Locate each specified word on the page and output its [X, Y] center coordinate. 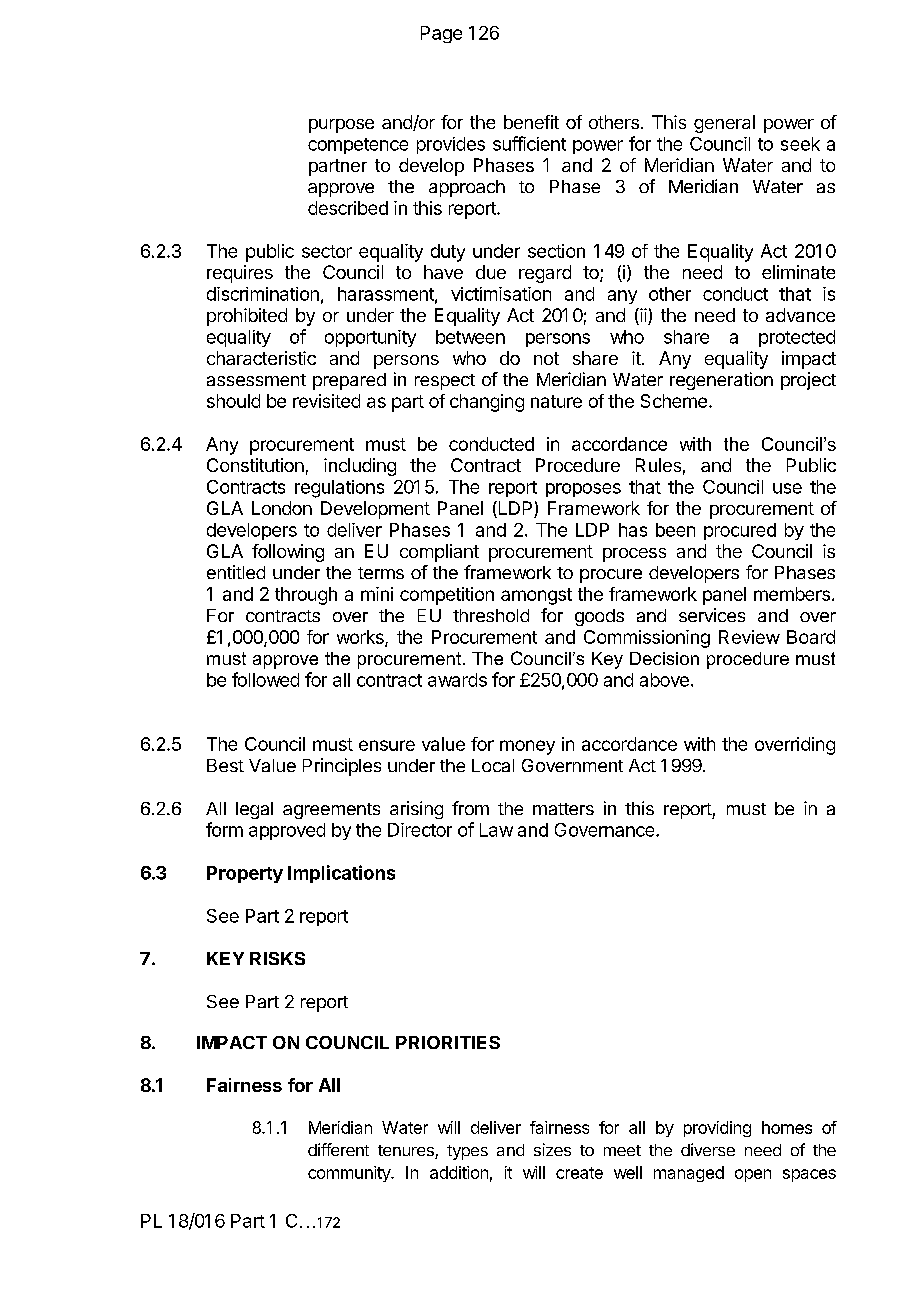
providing [717, 1129]
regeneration [721, 381]
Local [493, 765]
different [338, 1149]
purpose [341, 126]
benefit [531, 122]
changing [487, 403]
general [724, 124]
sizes [552, 1149]
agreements [331, 811]
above [664, 680]
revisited [326, 401]
